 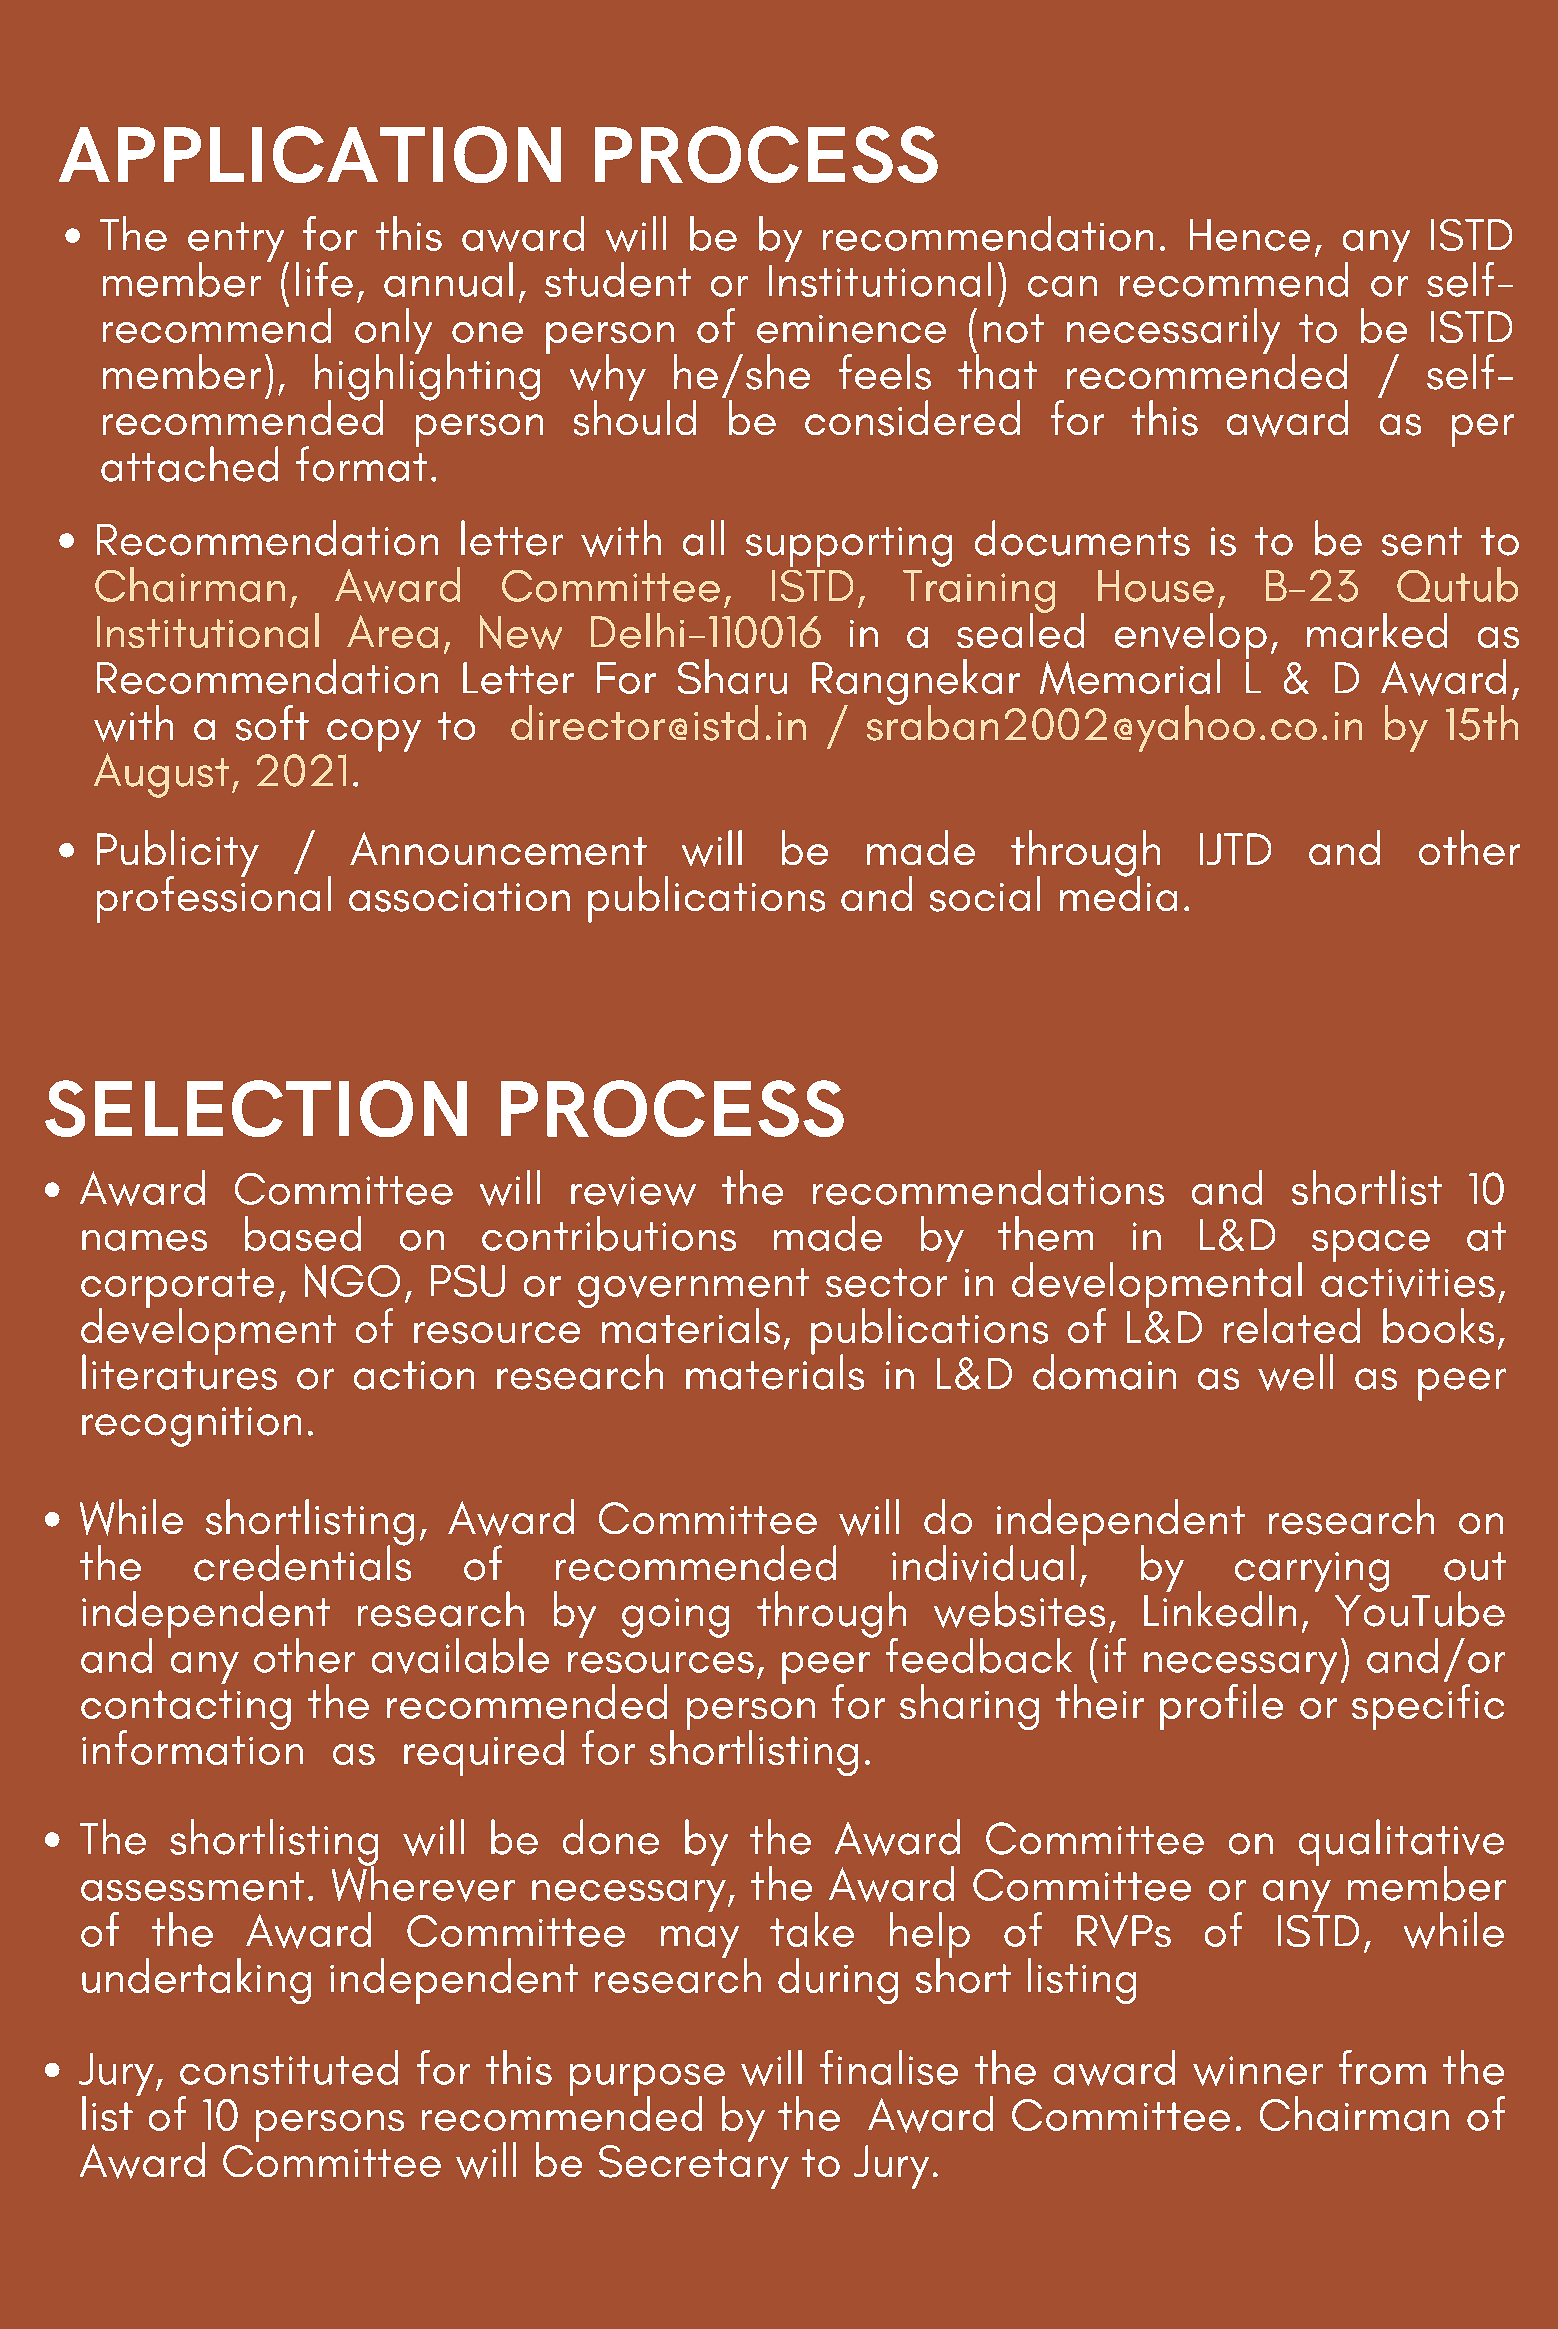 I want to click on credentials, so click(x=302, y=1562).
